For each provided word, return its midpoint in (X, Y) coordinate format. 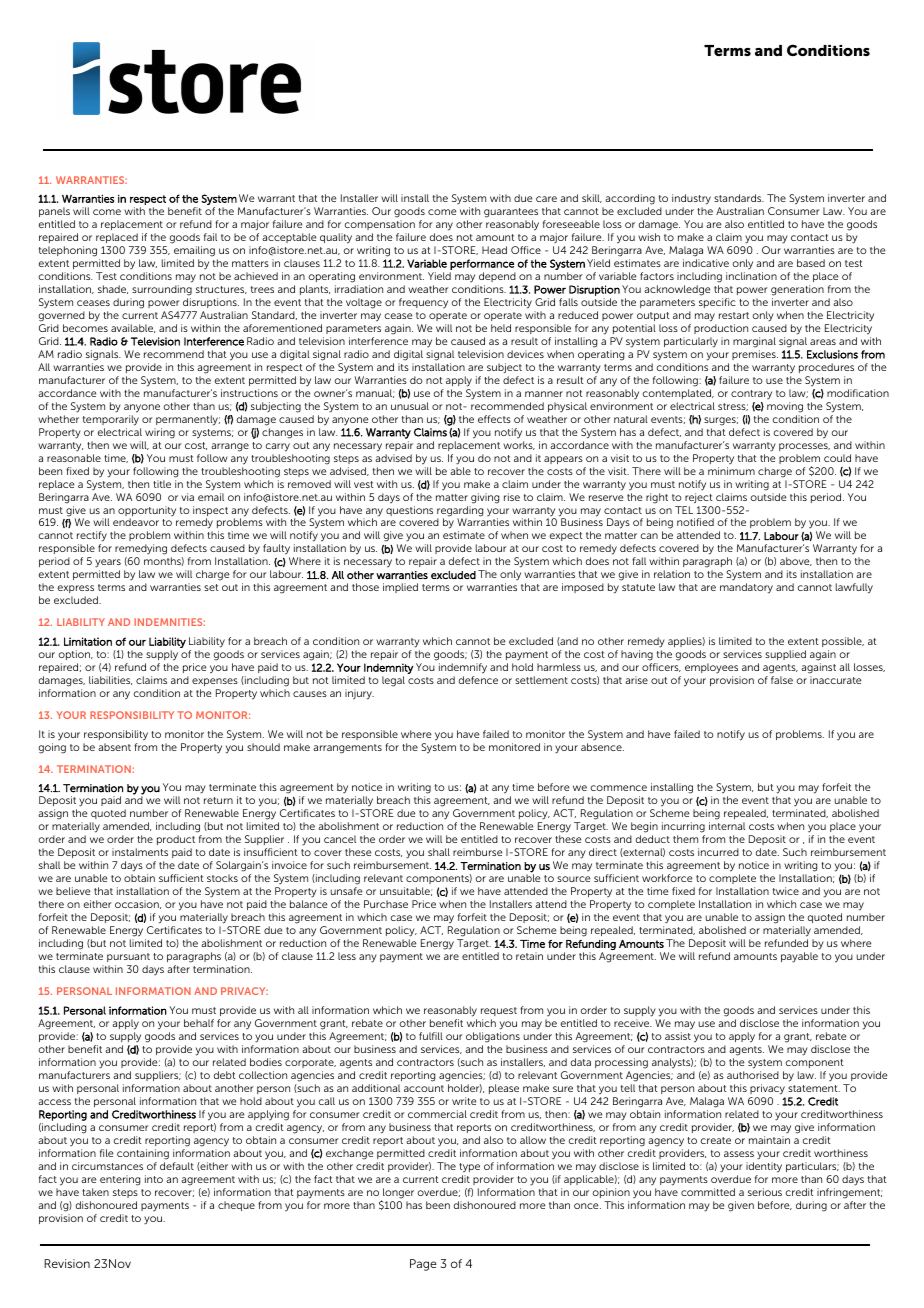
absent (114, 747)
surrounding (162, 290)
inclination (751, 276)
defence (478, 680)
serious (765, 1192)
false (782, 680)
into (154, 1179)
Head (494, 250)
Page (423, 1265)
